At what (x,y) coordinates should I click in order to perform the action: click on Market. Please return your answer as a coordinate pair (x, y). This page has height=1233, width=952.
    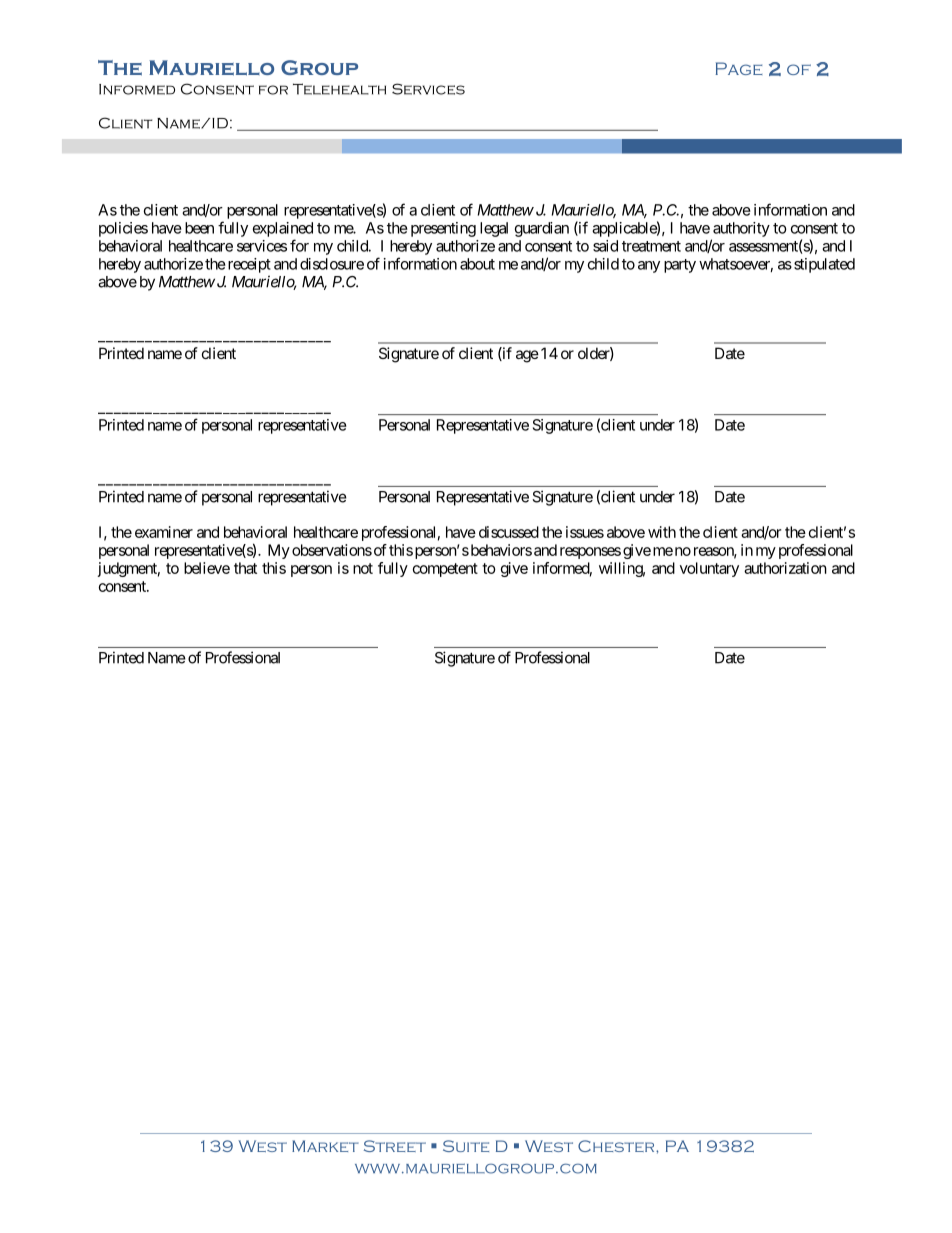
    Looking at the image, I should click on (325, 1146).
